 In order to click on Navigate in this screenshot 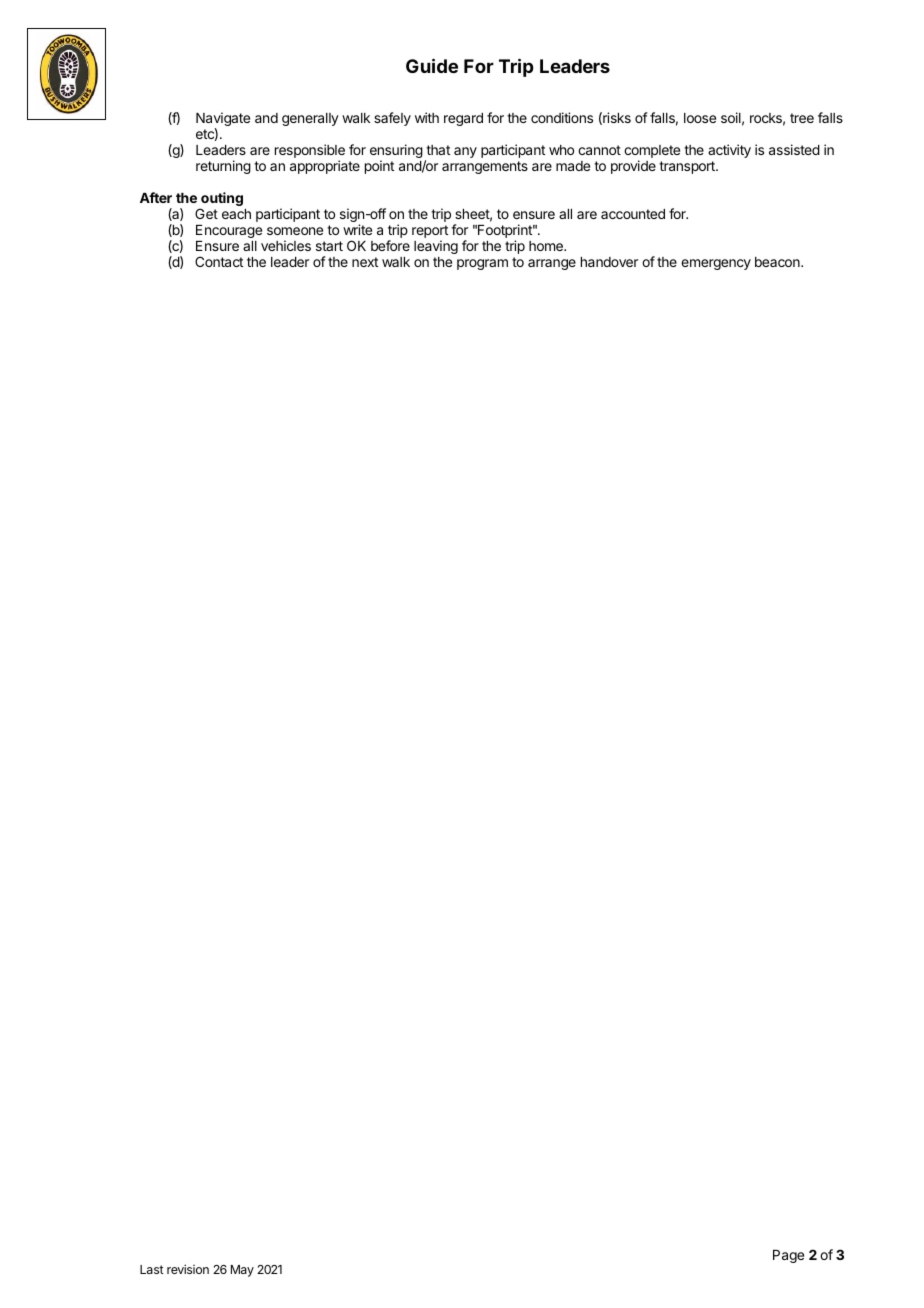, I will do `click(223, 120)`.
